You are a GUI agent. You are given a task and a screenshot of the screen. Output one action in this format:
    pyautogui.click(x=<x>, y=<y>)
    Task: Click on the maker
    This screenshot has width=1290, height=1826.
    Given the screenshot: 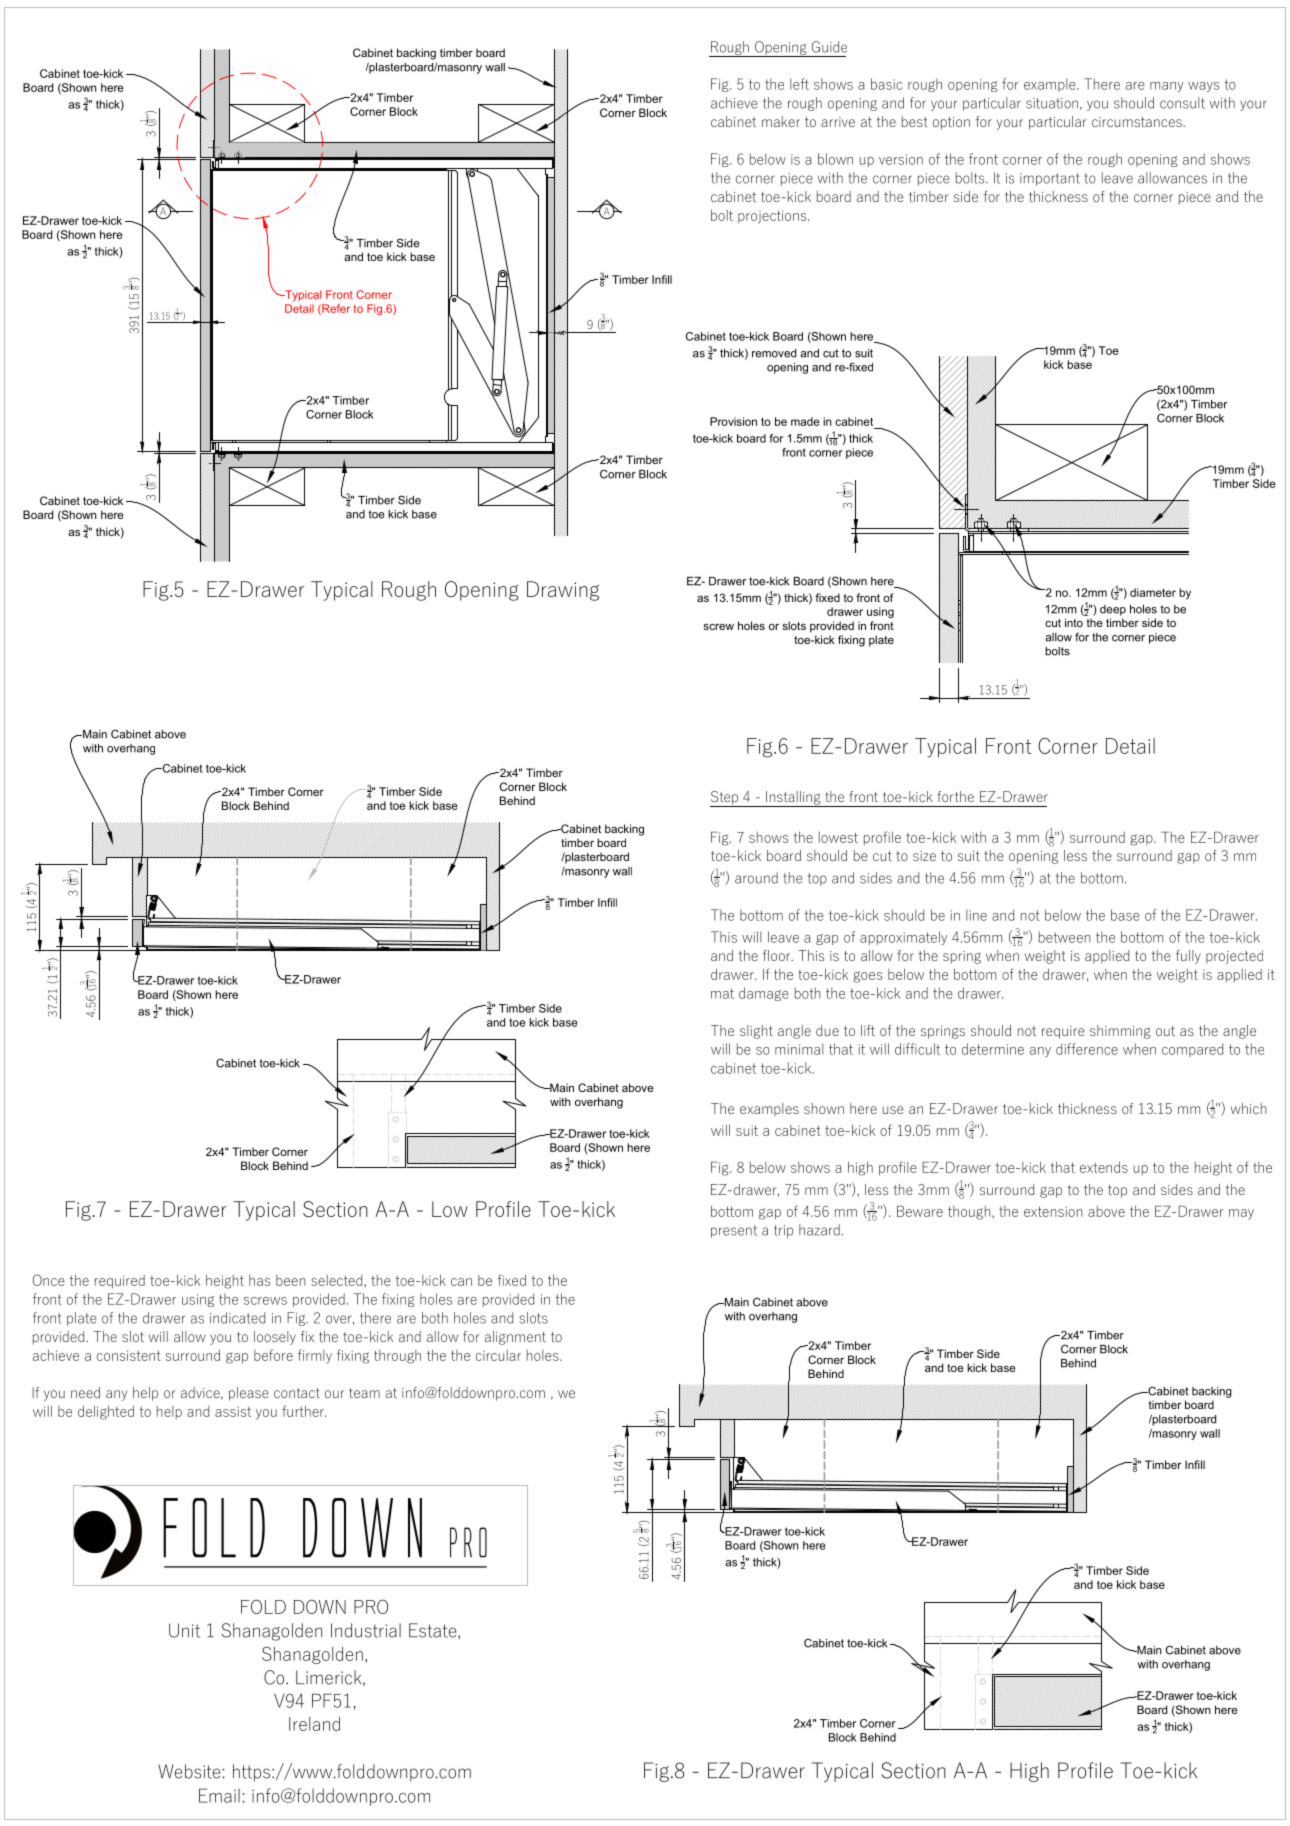 What is the action you would take?
    pyautogui.click(x=781, y=121)
